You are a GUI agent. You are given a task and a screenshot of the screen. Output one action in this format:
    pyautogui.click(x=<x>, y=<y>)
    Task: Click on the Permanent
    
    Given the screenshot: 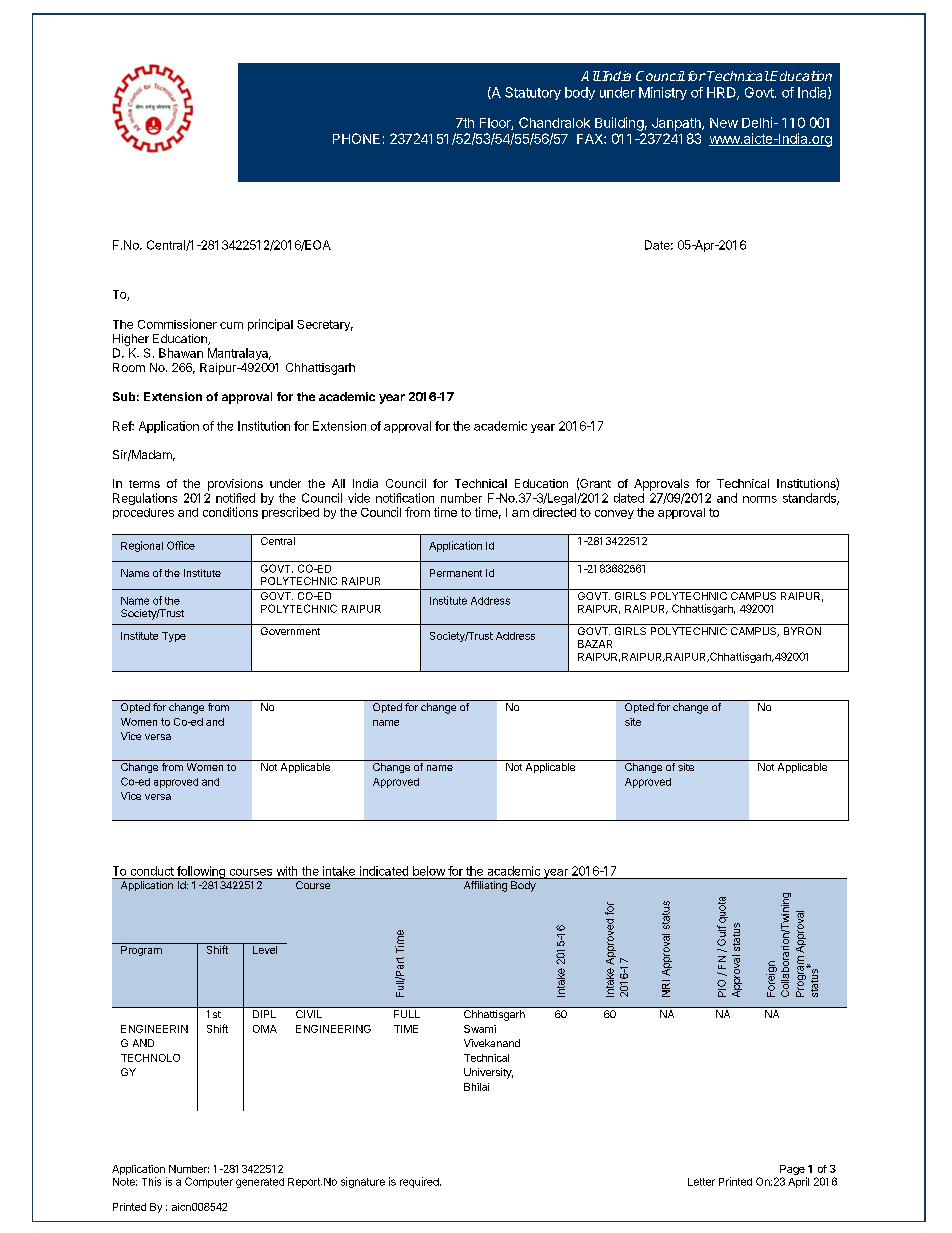 What is the action you would take?
    pyautogui.click(x=456, y=573)
